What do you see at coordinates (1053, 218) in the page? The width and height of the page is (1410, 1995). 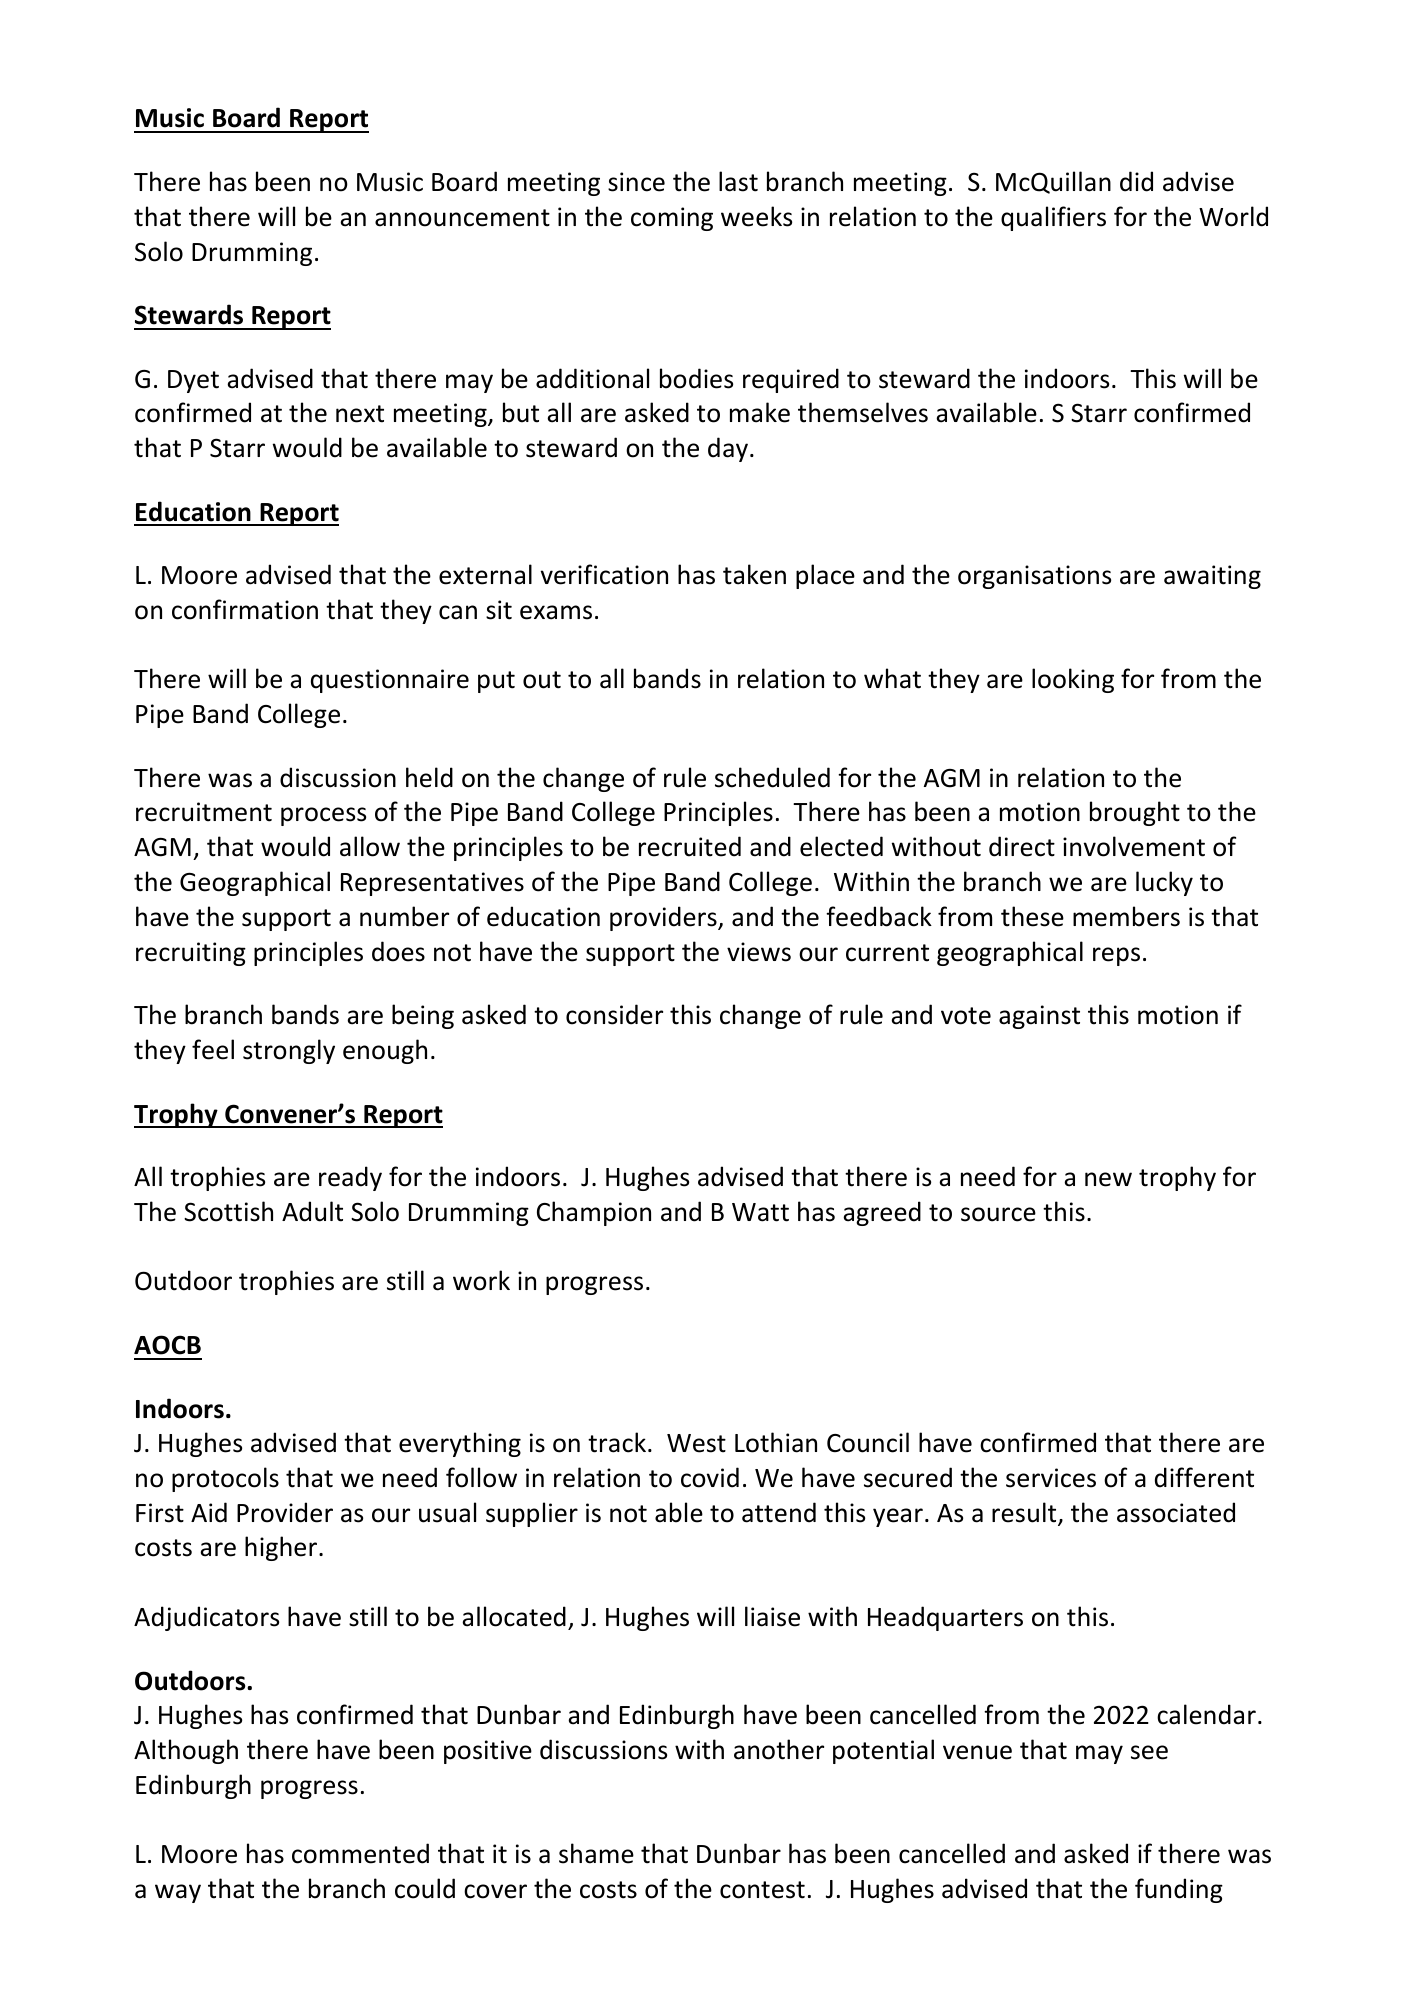 I see `qualifiers` at bounding box center [1053, 218].
